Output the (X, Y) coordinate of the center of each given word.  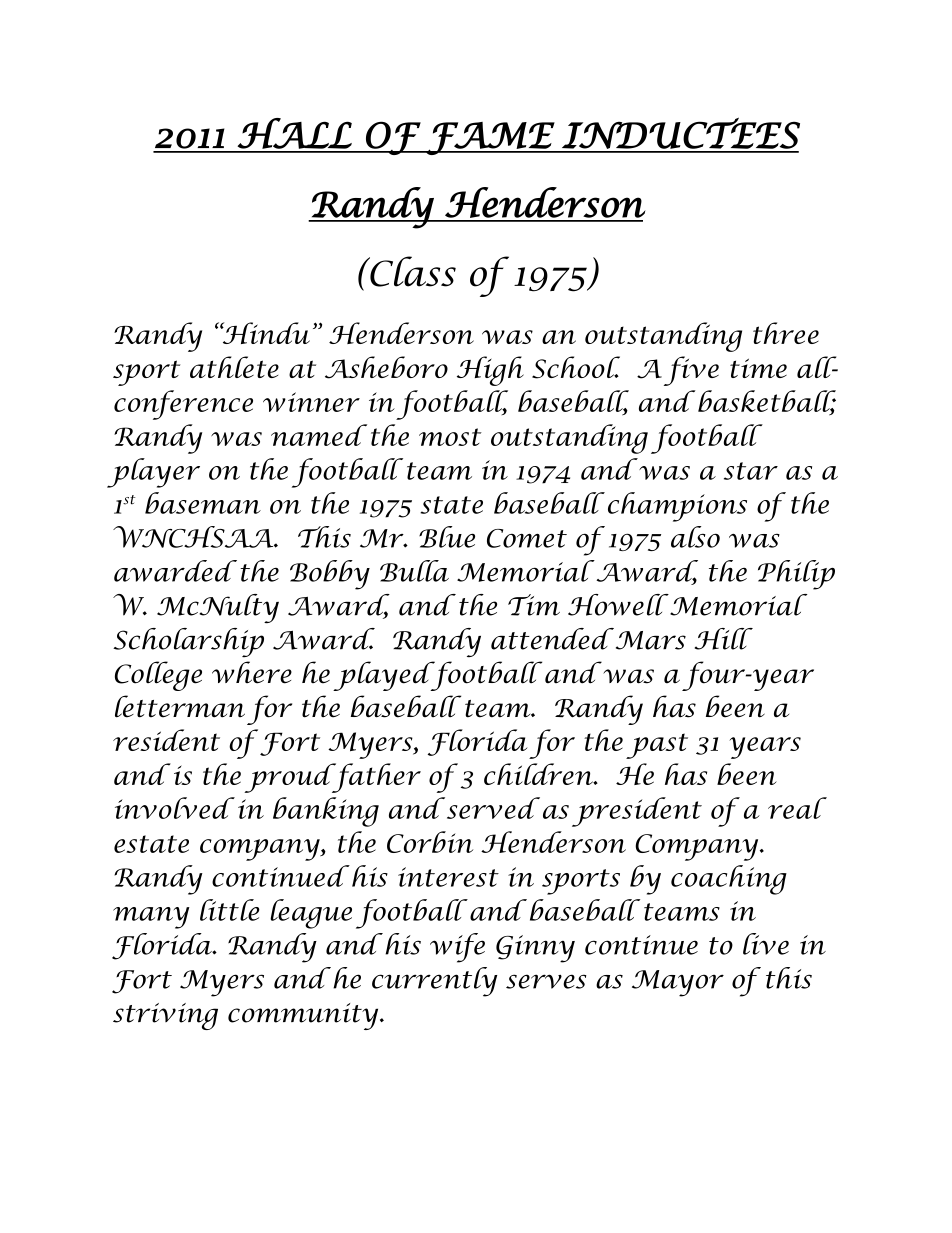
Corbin (430, 842)
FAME (490, 138)
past (657, 746)
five (691, 371)
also (695, 537)
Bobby (330, 575)
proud (291, 778)
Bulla (414, 571)
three (786, 333)
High (490, 371)
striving (165, 1016)
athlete (234, 367)
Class (412, 271)
